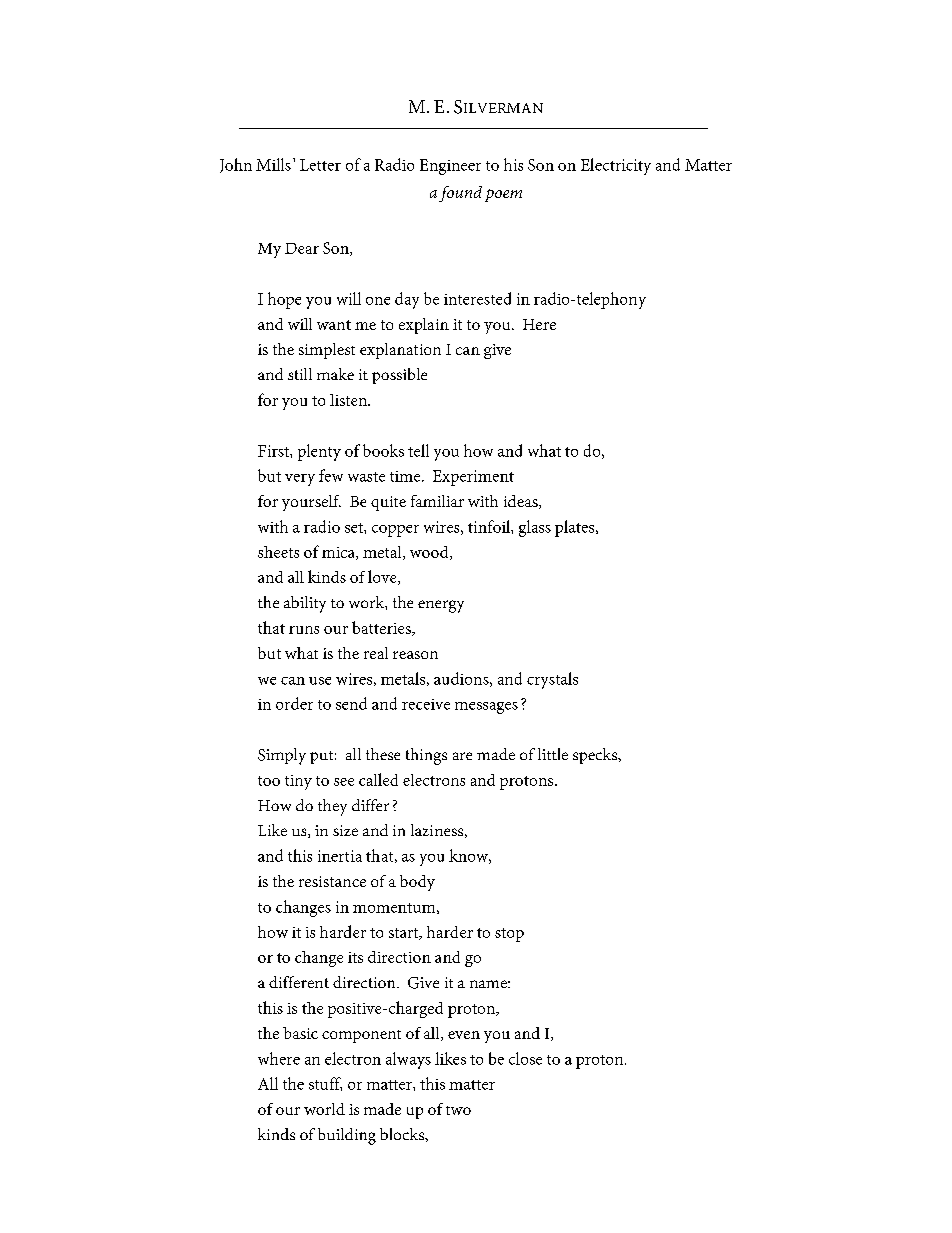 The height and width of the image is (1233, 952). I want to click on body, so click(417, 883).
